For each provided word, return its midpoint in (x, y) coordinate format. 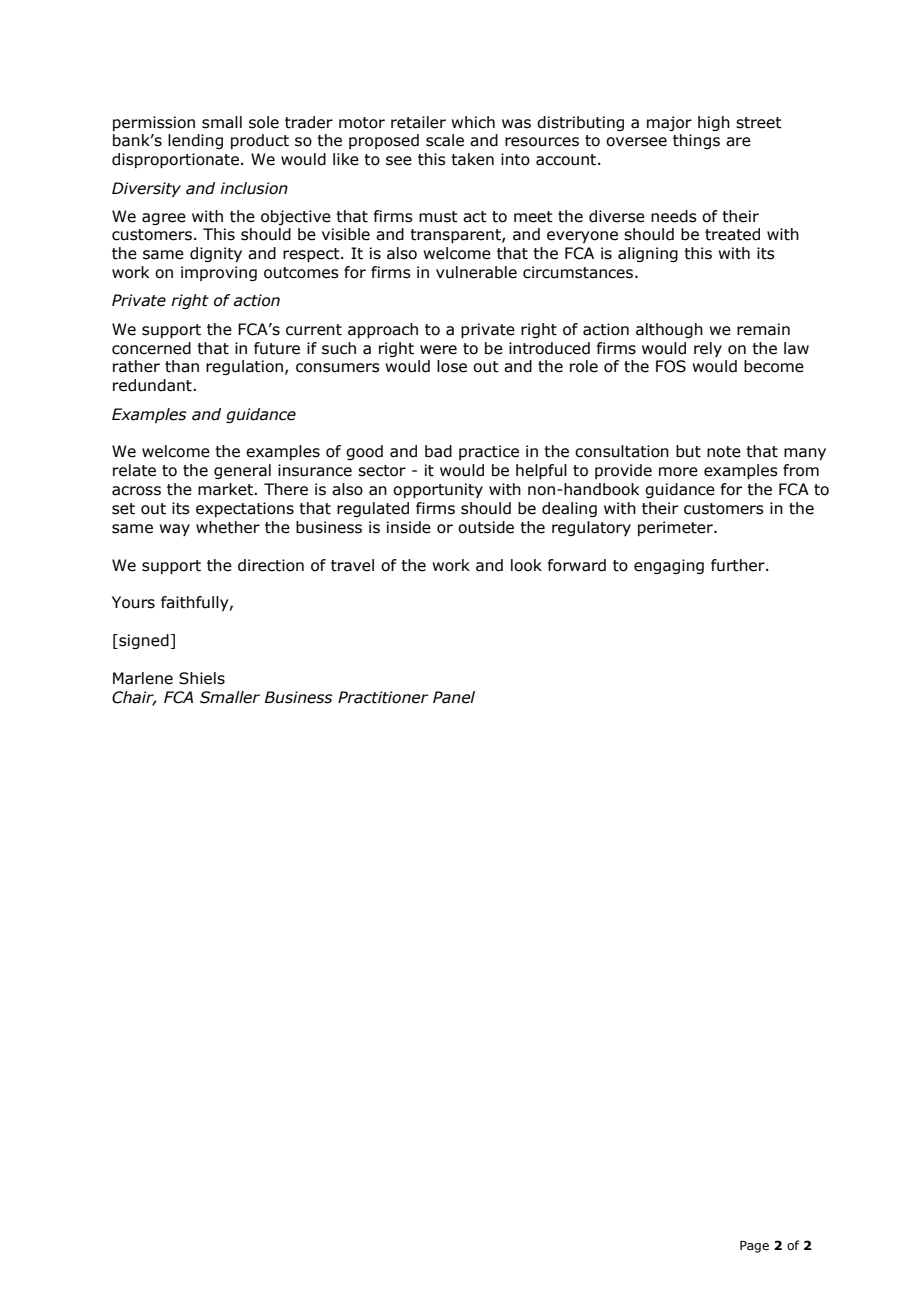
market (226, 489)
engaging (669, 566)
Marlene (143, 678)
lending (195, 141)
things (696, 141)
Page (754, 1247)
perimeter (676, 528)
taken (472, 159)
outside (486, 527)
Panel (454, 697)
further (739, 565)
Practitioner (383, 697)
